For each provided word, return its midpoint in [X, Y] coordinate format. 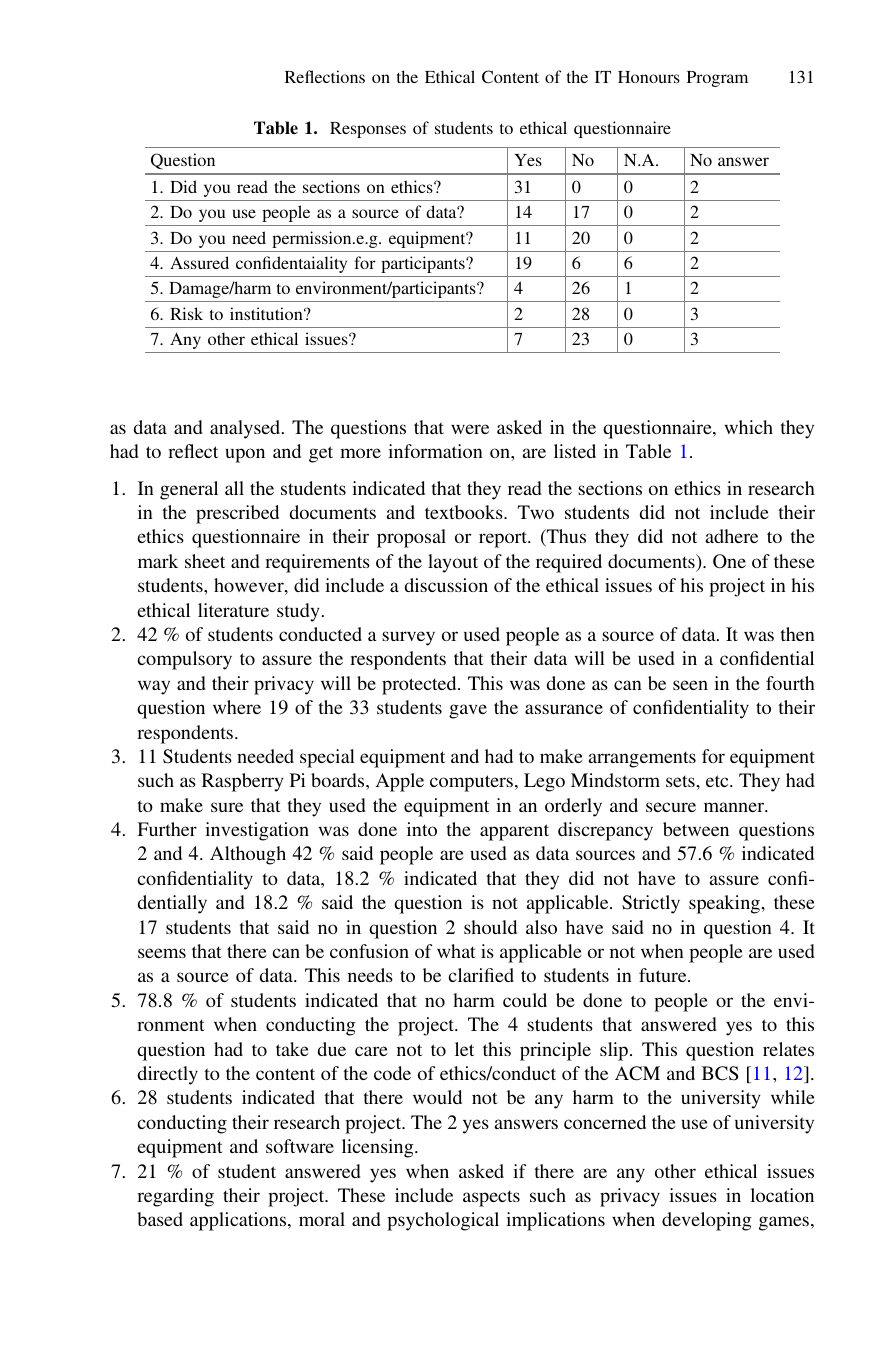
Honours [649, 77]
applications [239, 1221]
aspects [491, 1198]
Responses [368, 130]
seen [690, 685]
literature [233, 610]
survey [408, 638]
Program [717, 79]
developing [707, 1221]
